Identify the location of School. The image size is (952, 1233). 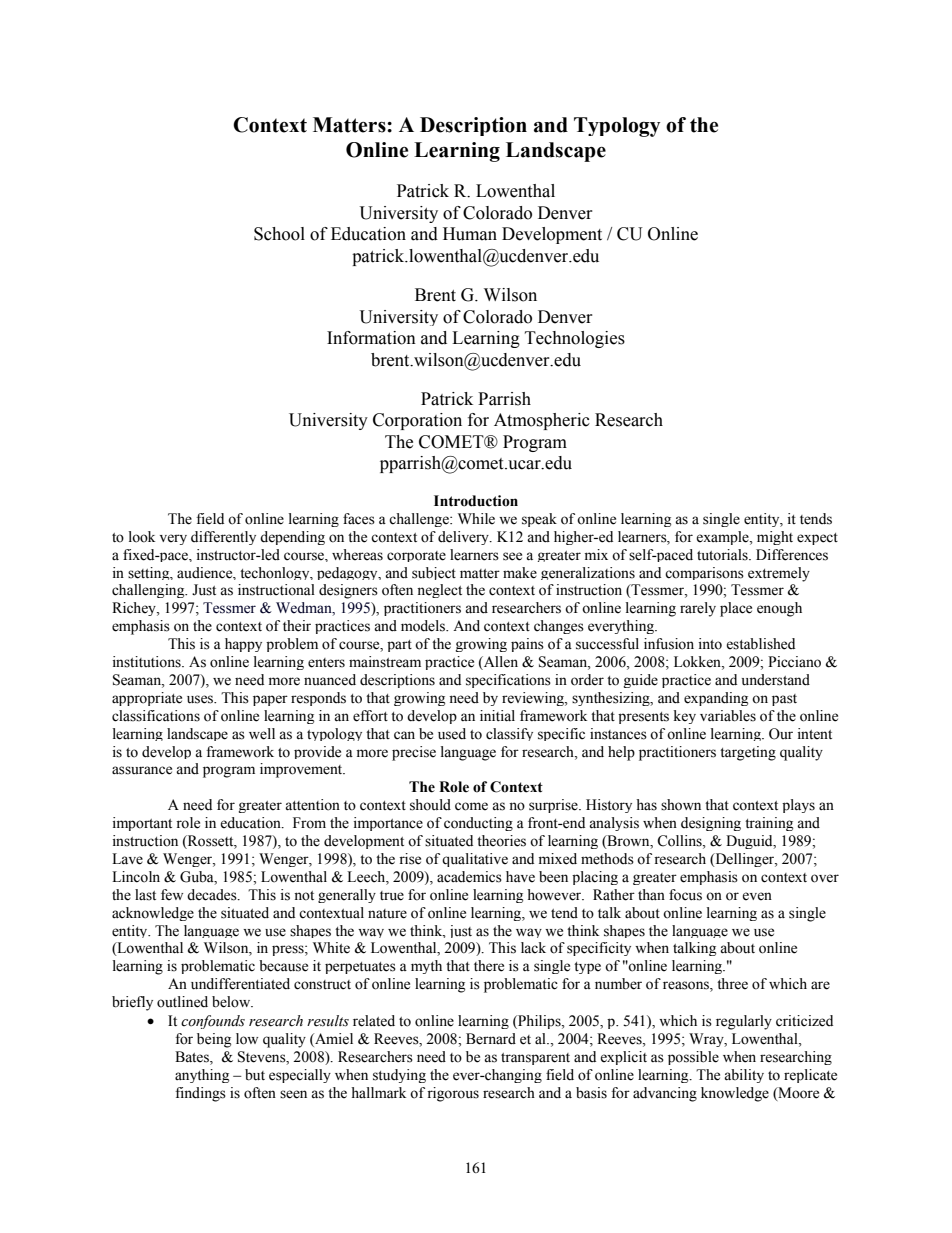
(279, 234).
